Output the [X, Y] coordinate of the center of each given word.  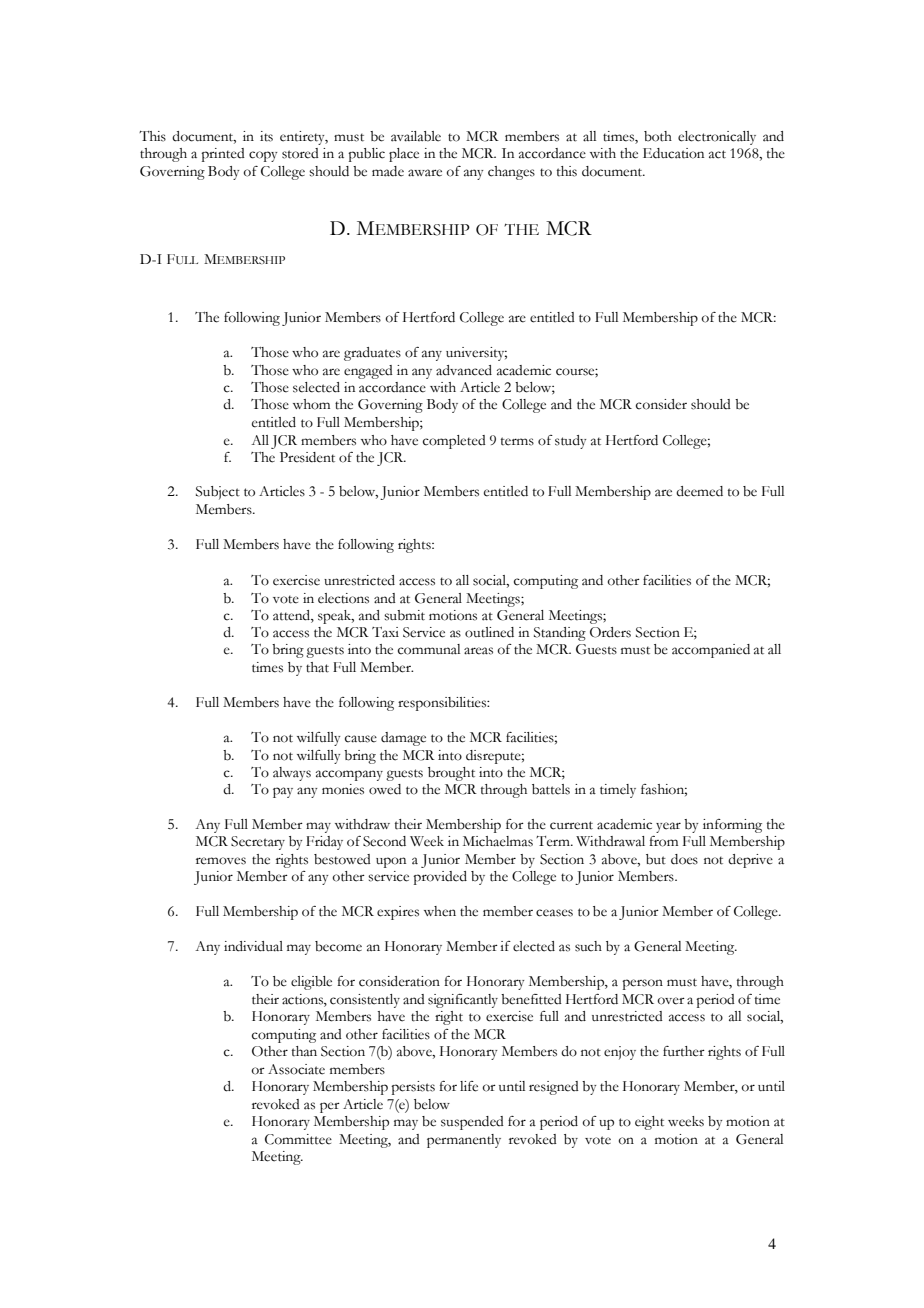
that [317, 667]
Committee [298, 1139]
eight [649, 1123]
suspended [472, 1123]
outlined [489, 632]
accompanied [711, 651]
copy [263, 156]
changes [511, 173]
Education [673, 153]
